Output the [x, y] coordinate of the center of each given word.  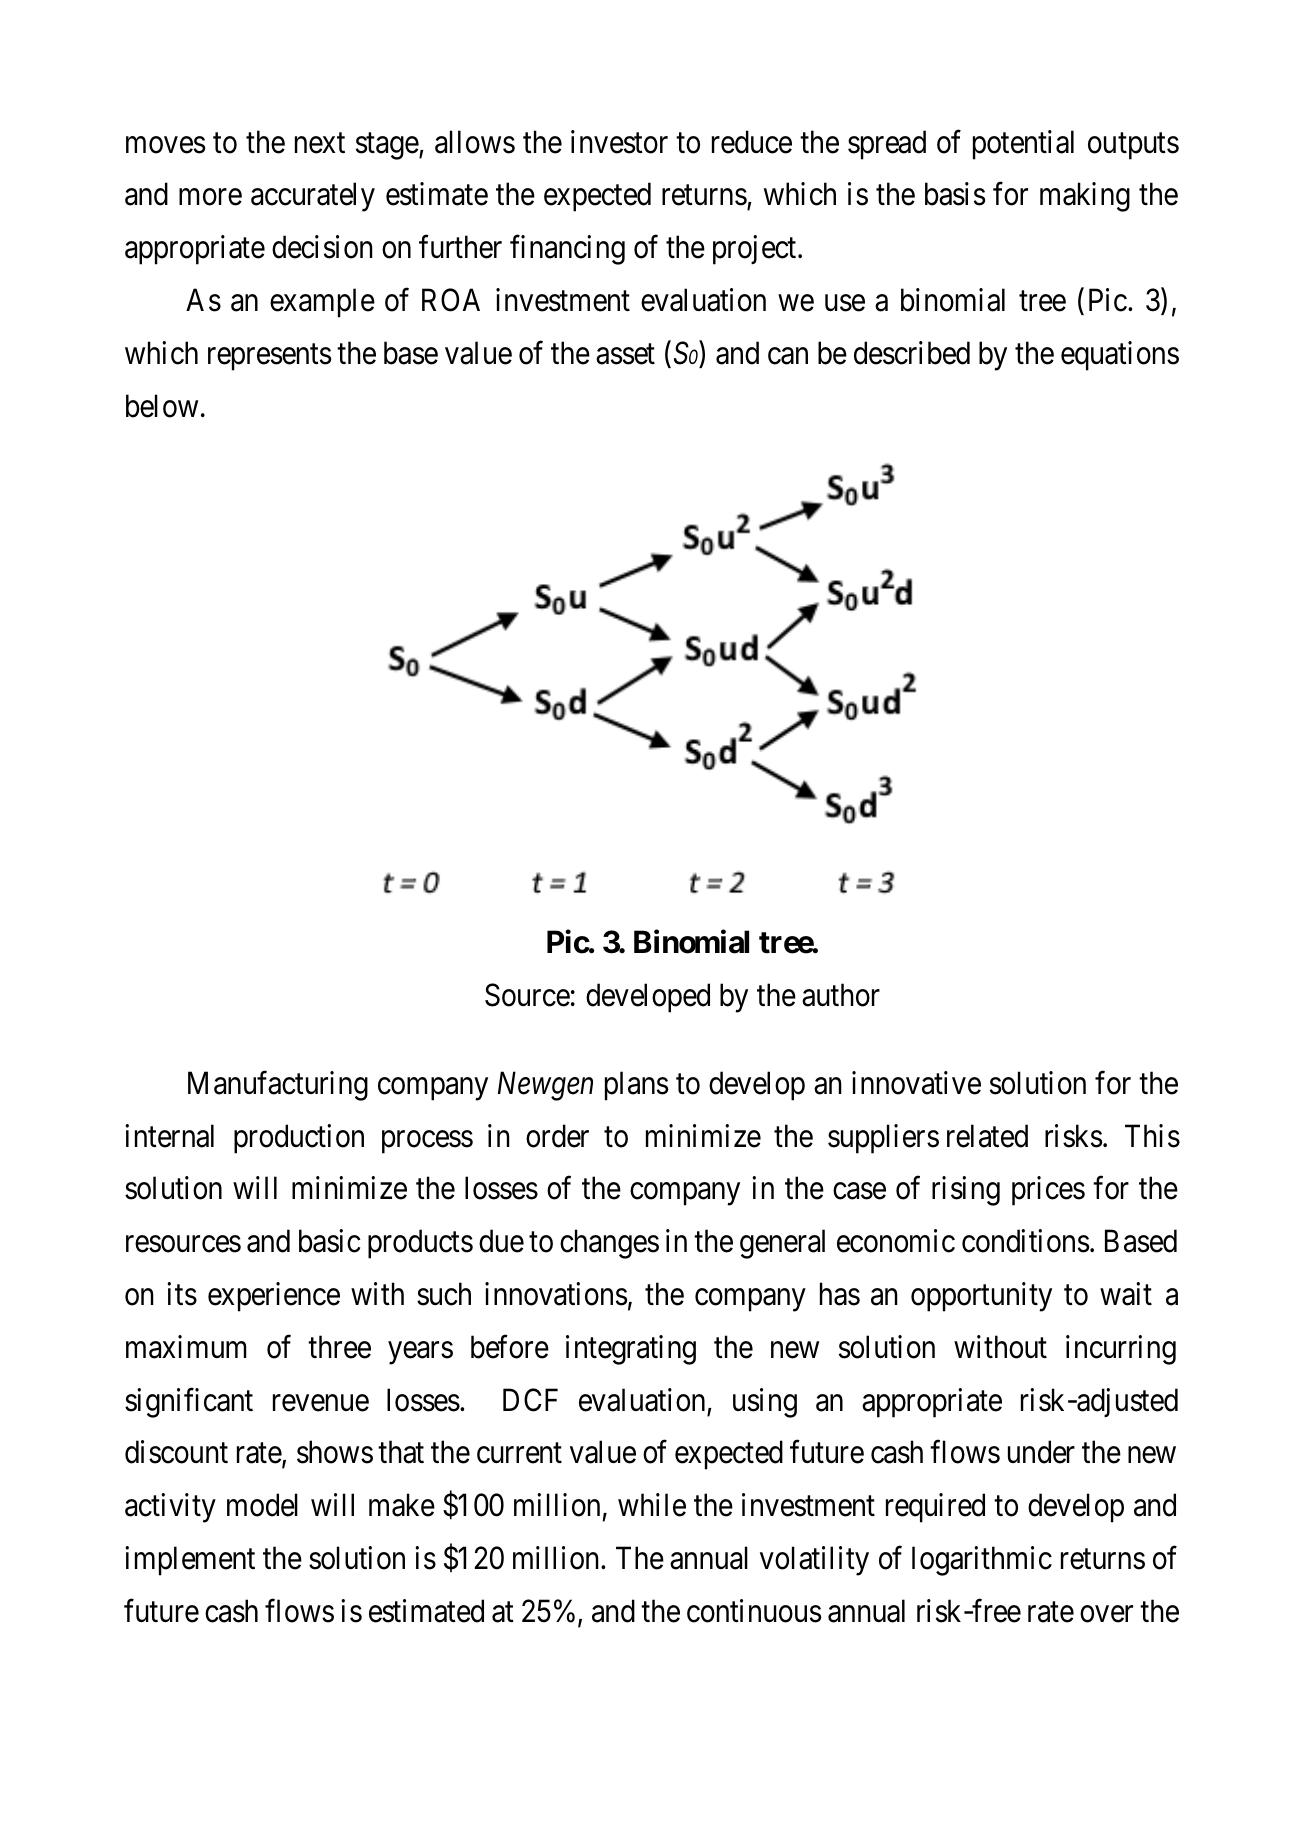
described [912, 353]
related [987, 1136]
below [162, 406]
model [262, 1505]
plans [636, 1086]
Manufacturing [278, 1086]
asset [625, 354]
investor [619, 142]
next [320, 143]
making [1085, 197]
